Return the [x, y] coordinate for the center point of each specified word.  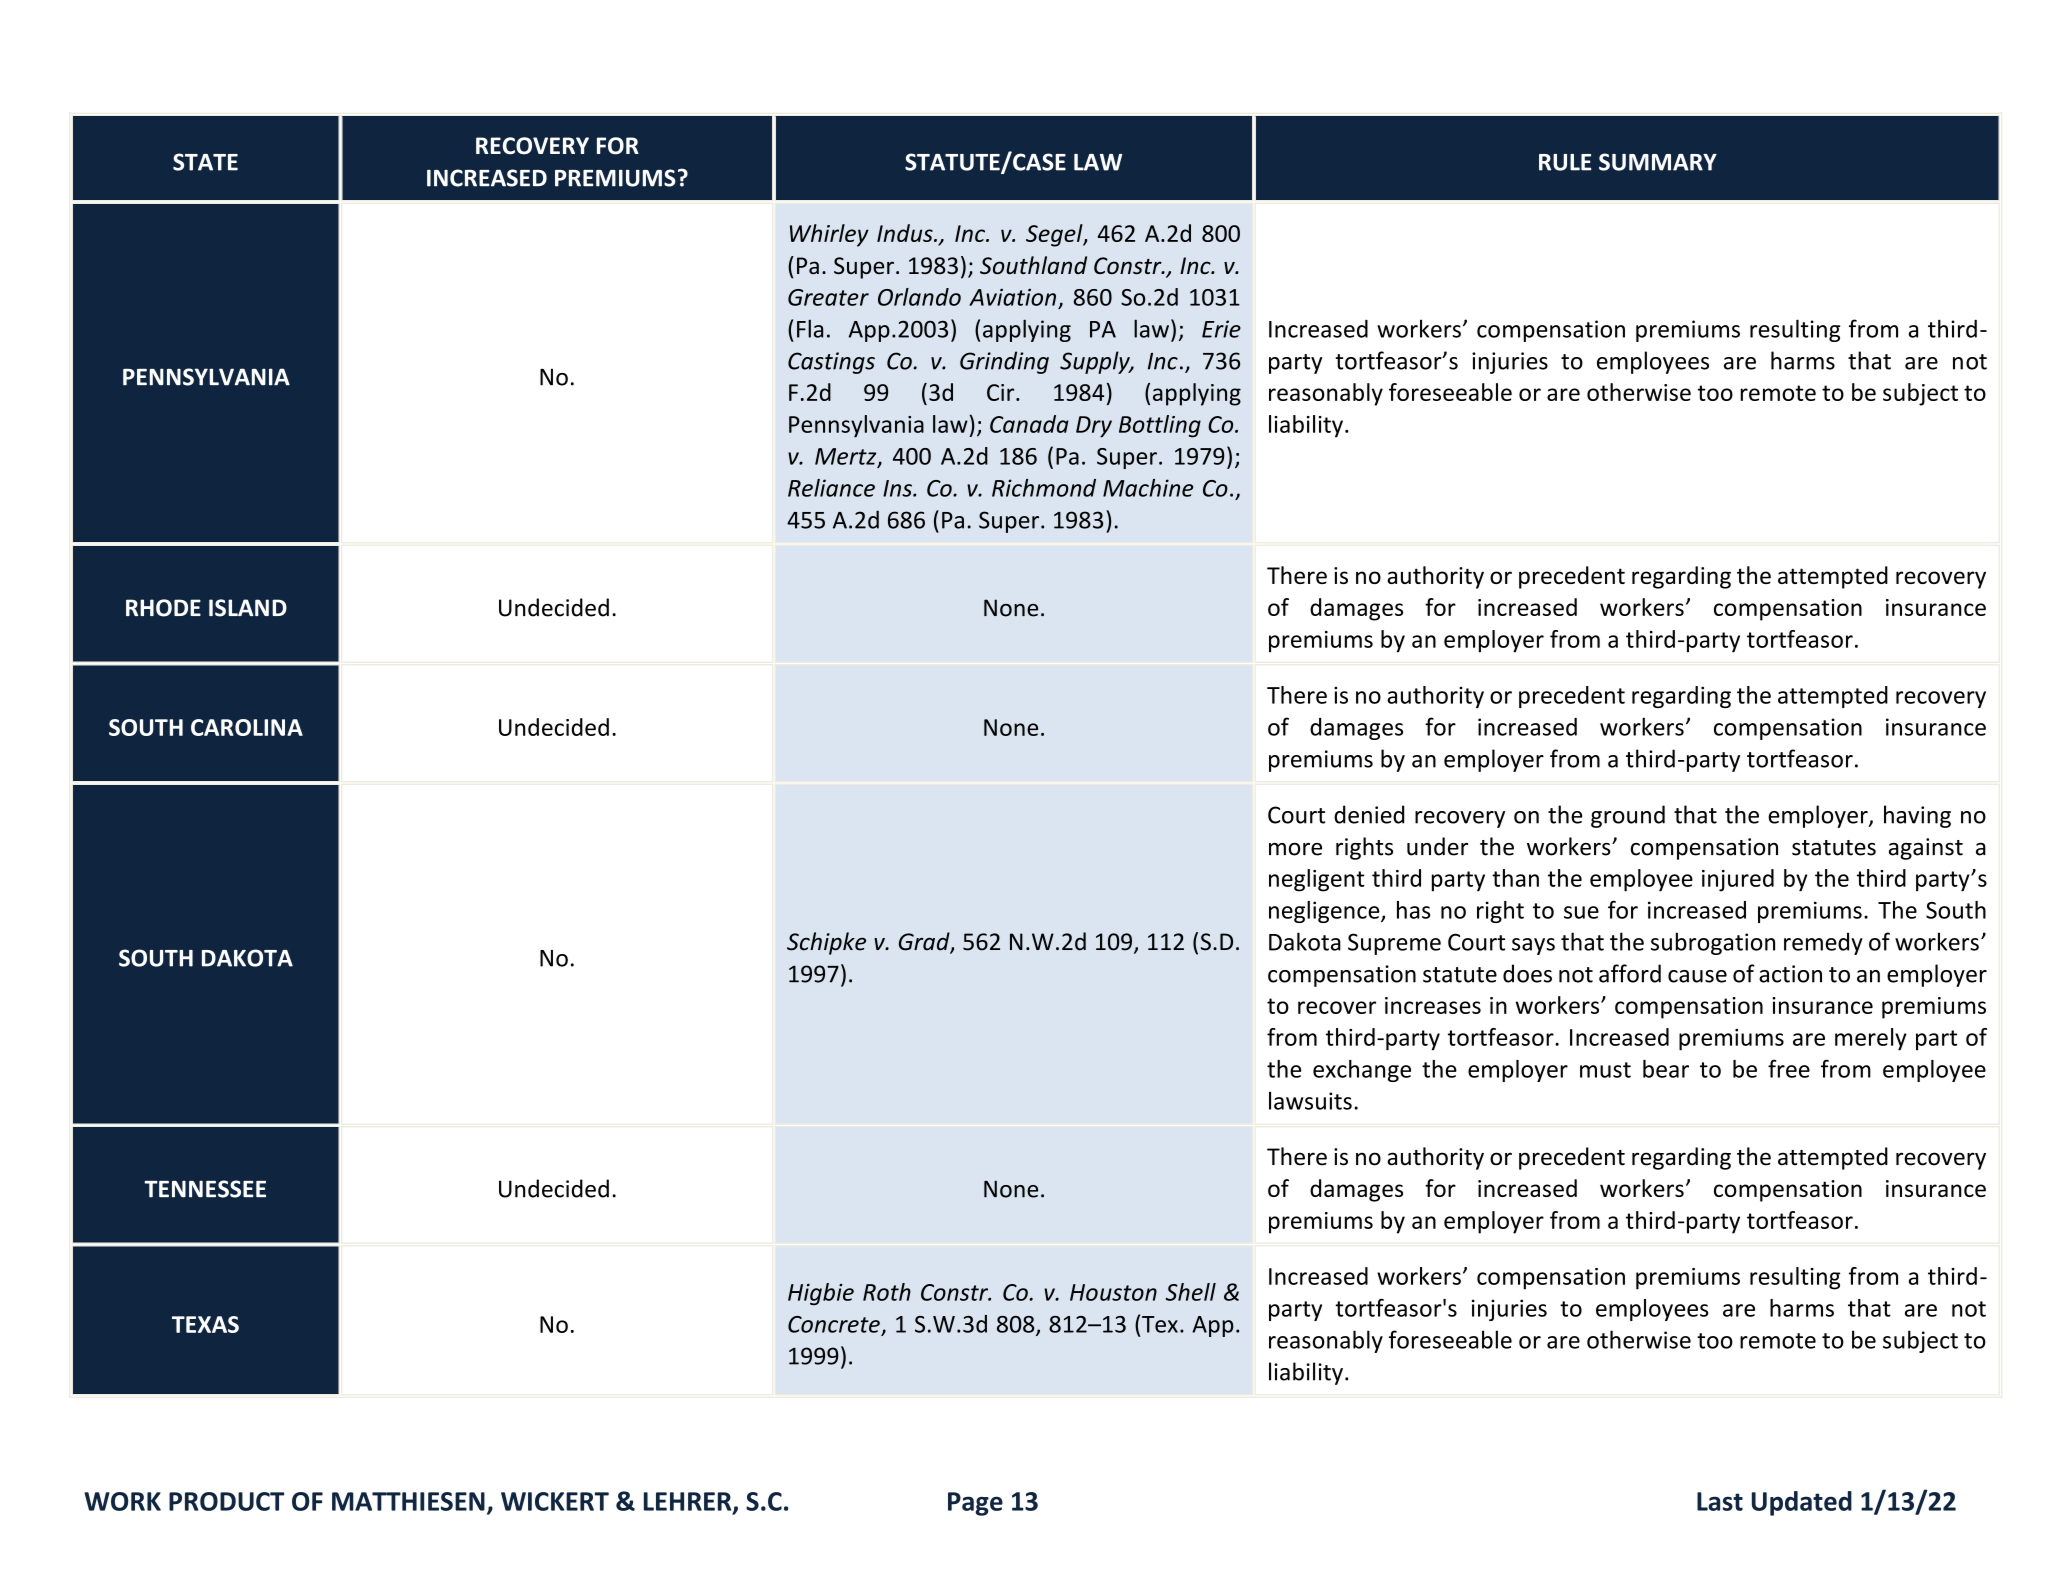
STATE [205, 162]
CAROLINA [247, 727]
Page [975, 1504]
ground [1628, 816]
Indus [906, 233]
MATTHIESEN [408, 1501]
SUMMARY [1658, 162]
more [1295, 849]
